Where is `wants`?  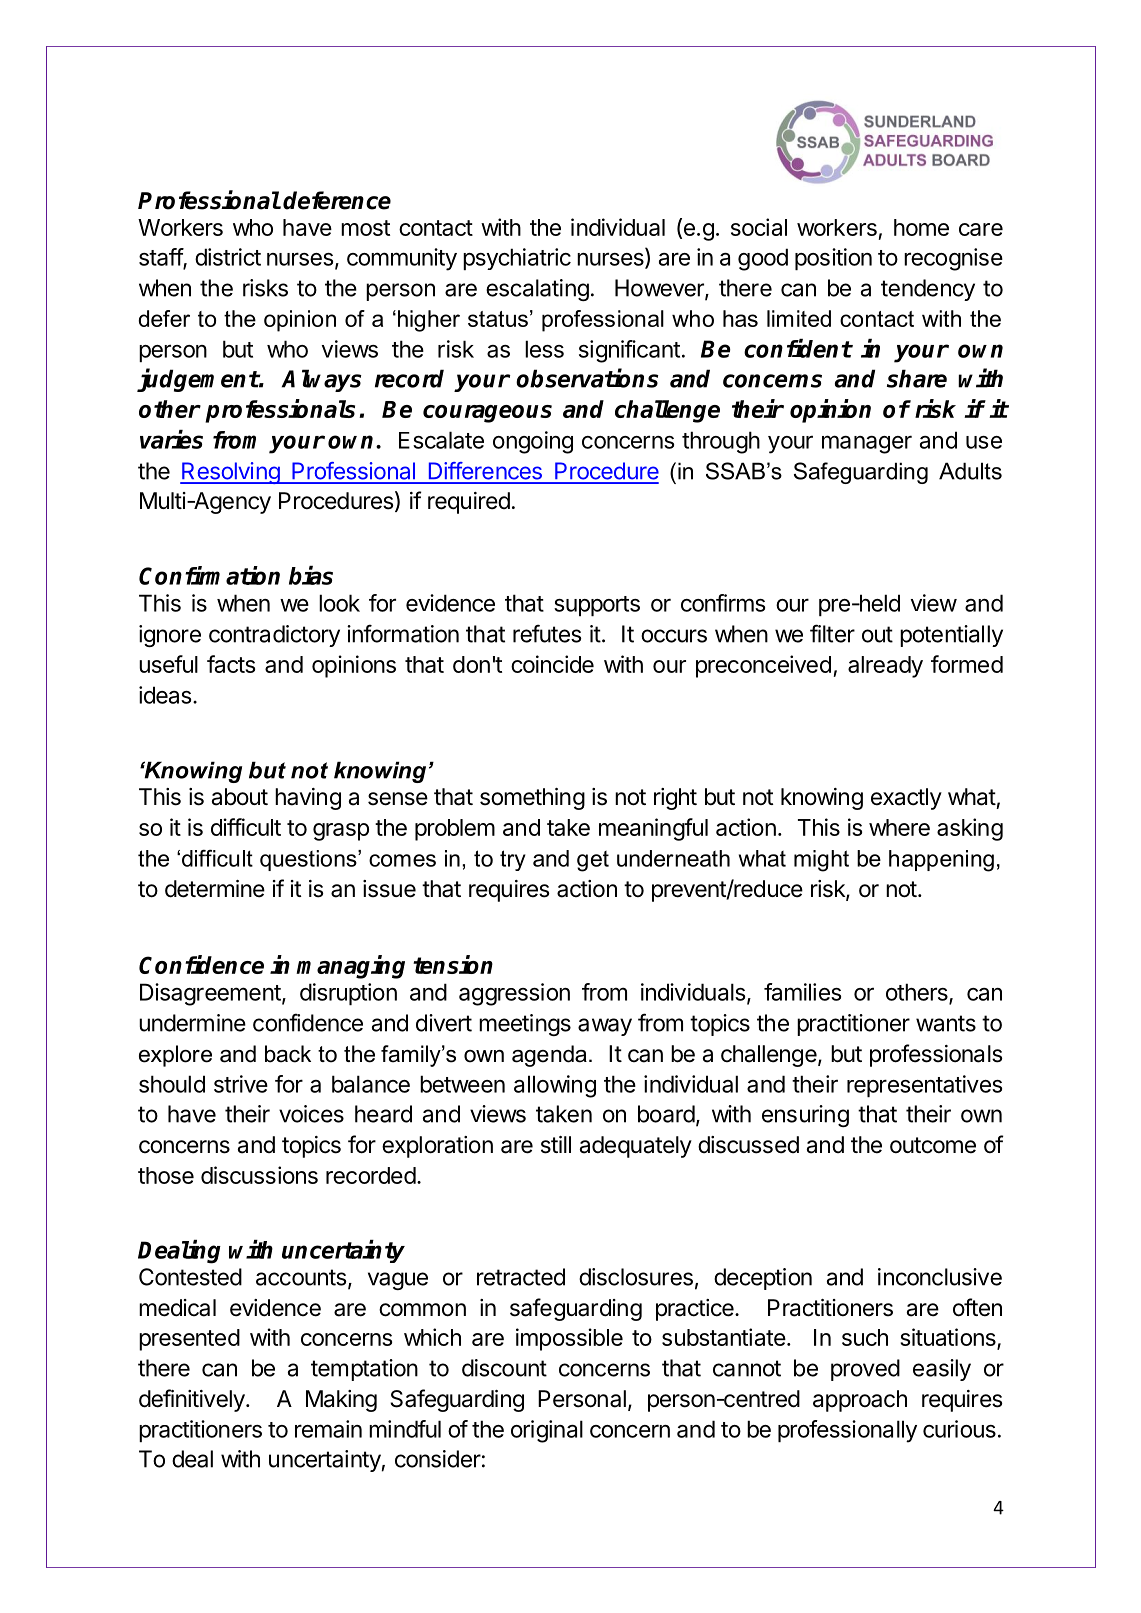
wants is located at coordinates (946, 1023).
